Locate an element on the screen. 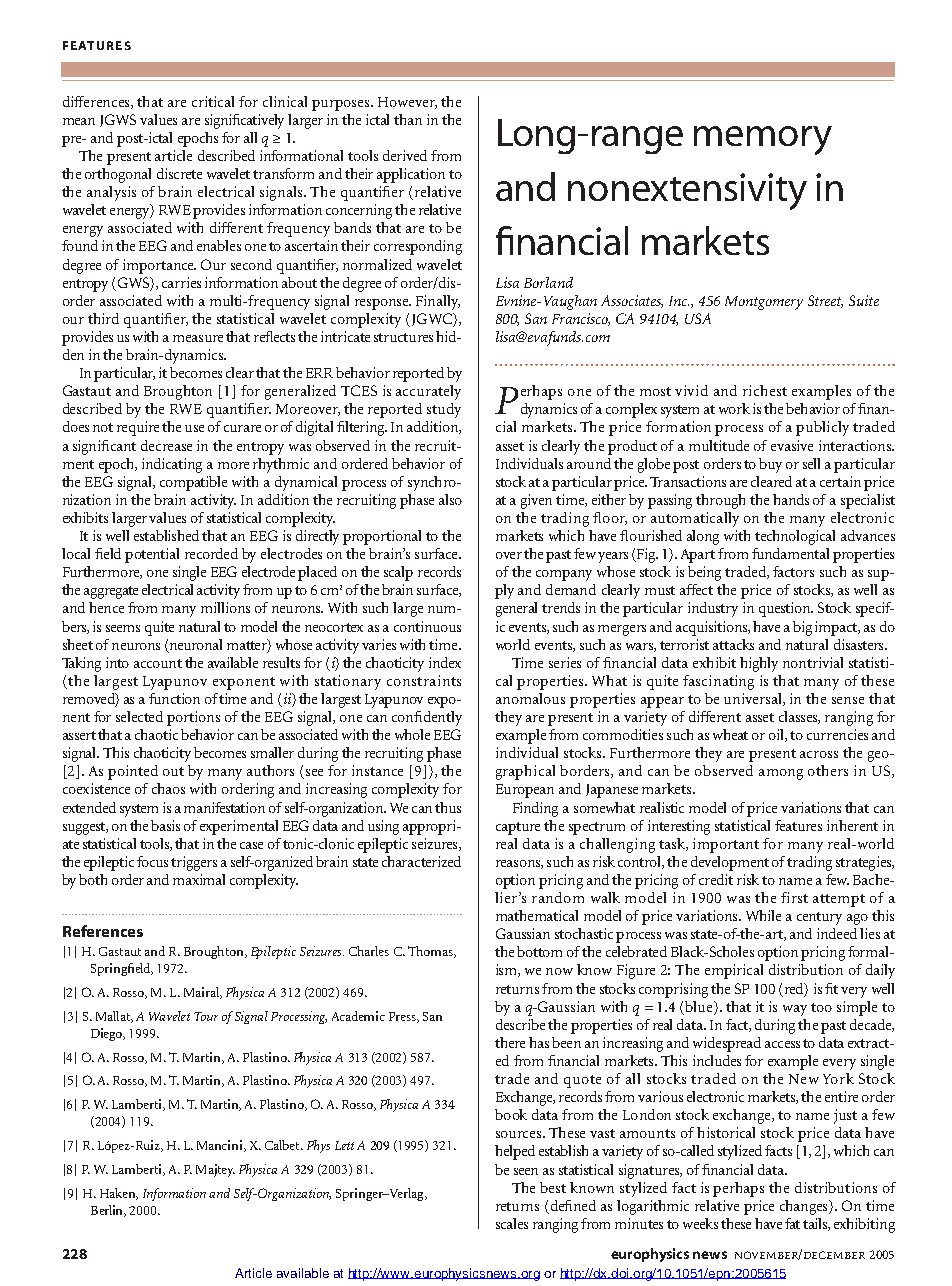  capture is located at coordinates (518, 828).
